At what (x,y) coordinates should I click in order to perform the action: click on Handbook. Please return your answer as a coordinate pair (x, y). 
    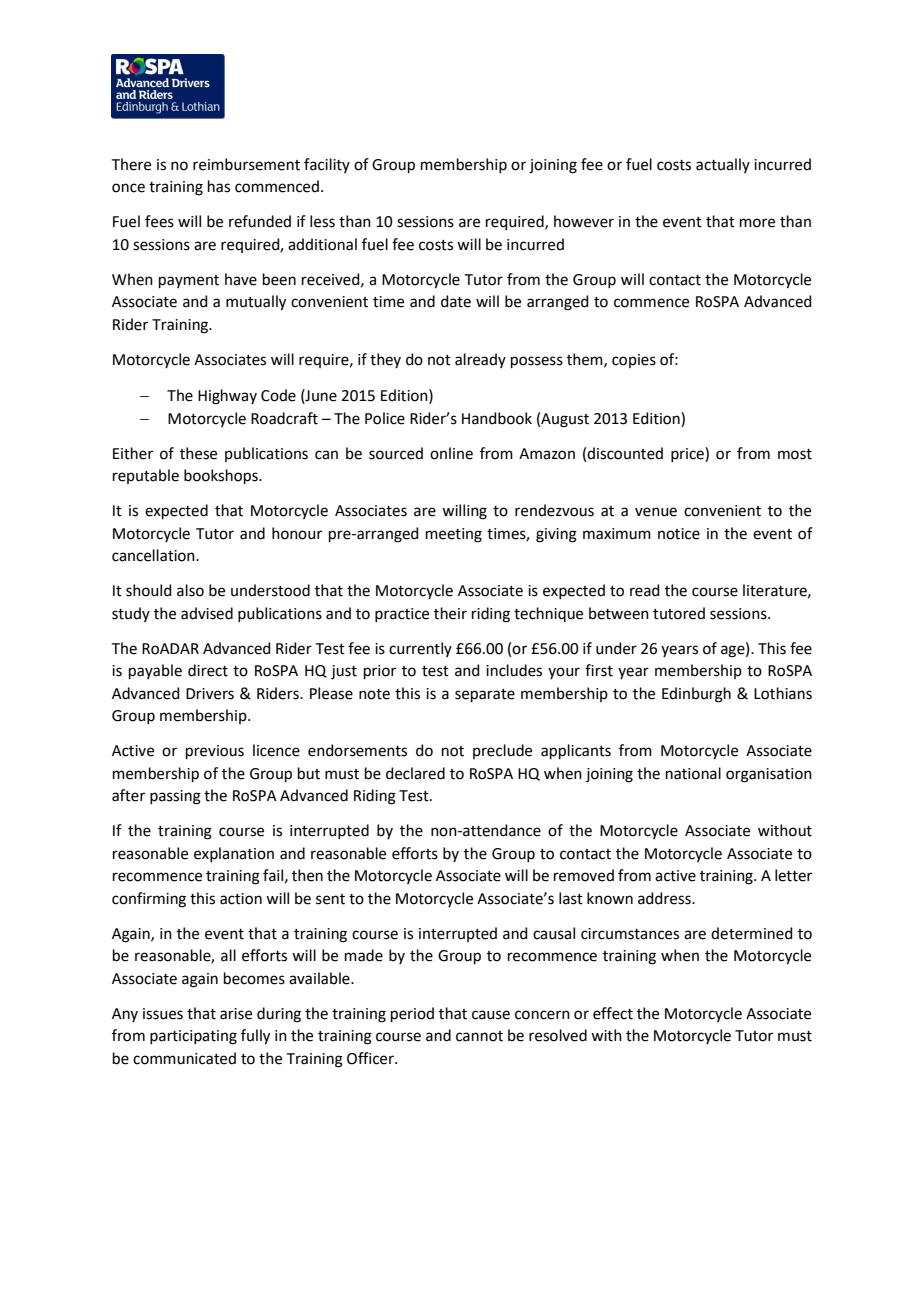
    Looking at the image, I should click on (497, 418).
